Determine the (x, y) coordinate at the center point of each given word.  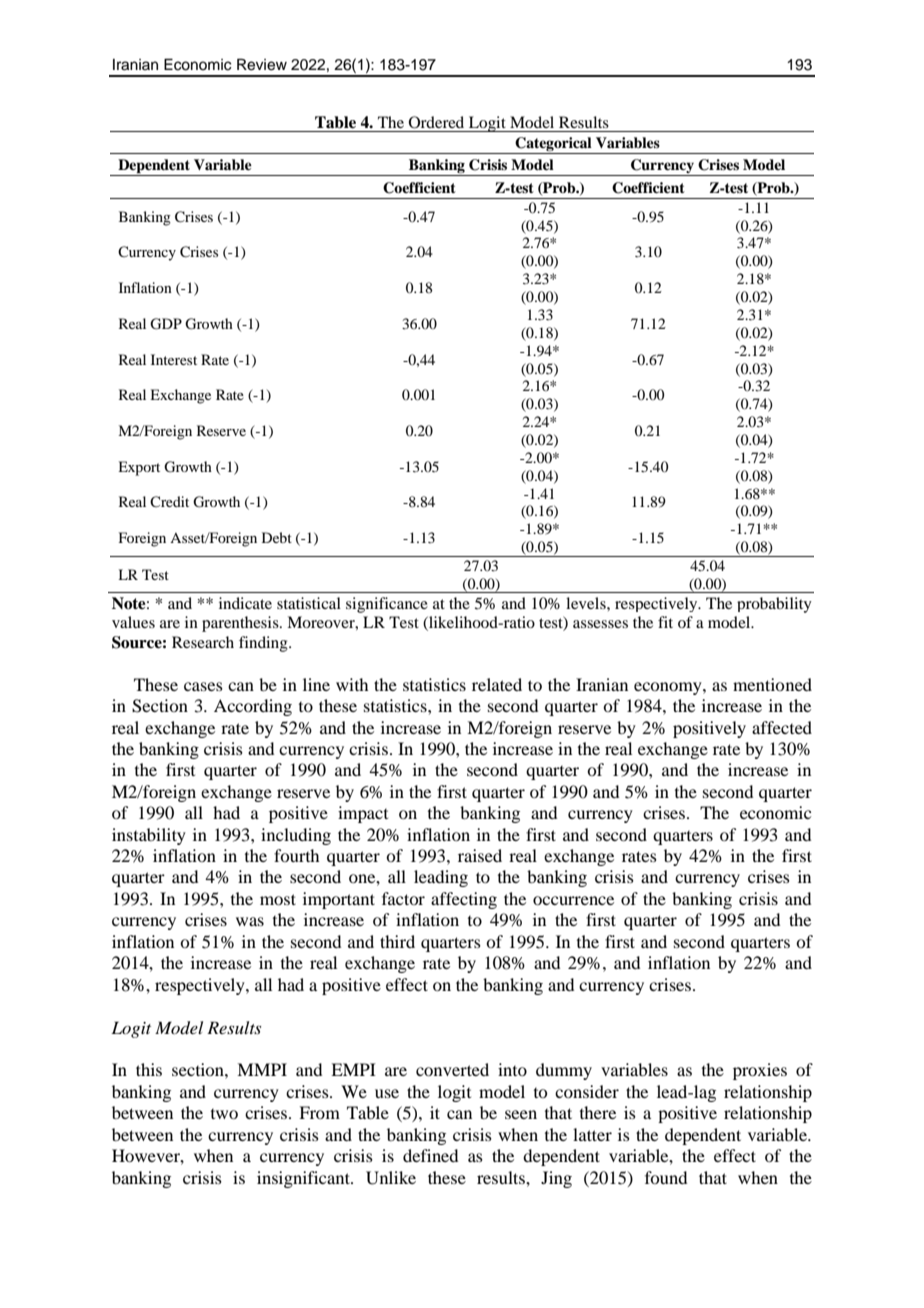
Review (262, 64)
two (224, 1114)
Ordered (436, 122)
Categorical (554, 145)
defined (430, 1155)
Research (203, 642)
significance (387, 605)
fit (665, 622)
